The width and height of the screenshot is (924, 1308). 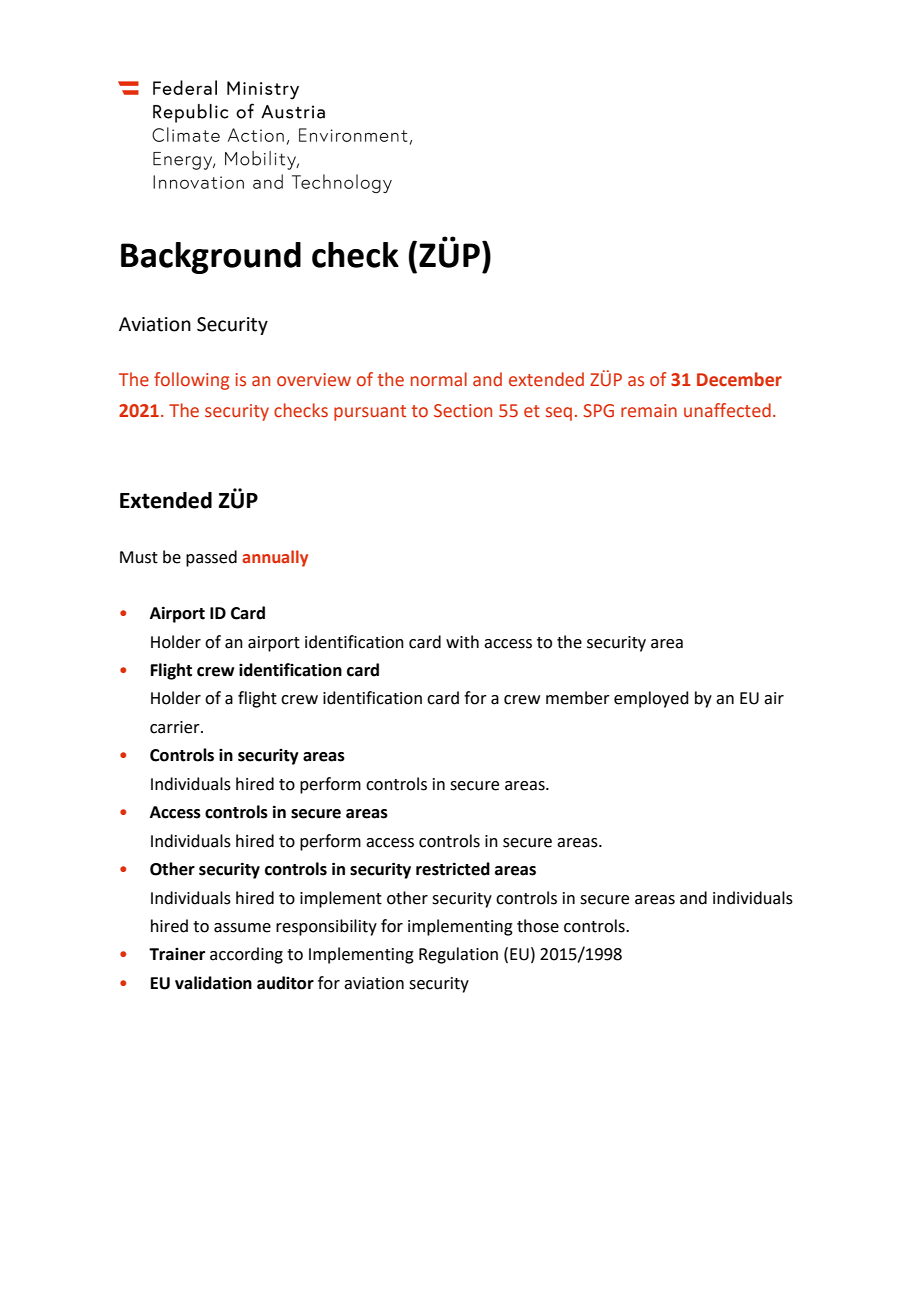 I want to click on normal, so click(x=439, y=379).
